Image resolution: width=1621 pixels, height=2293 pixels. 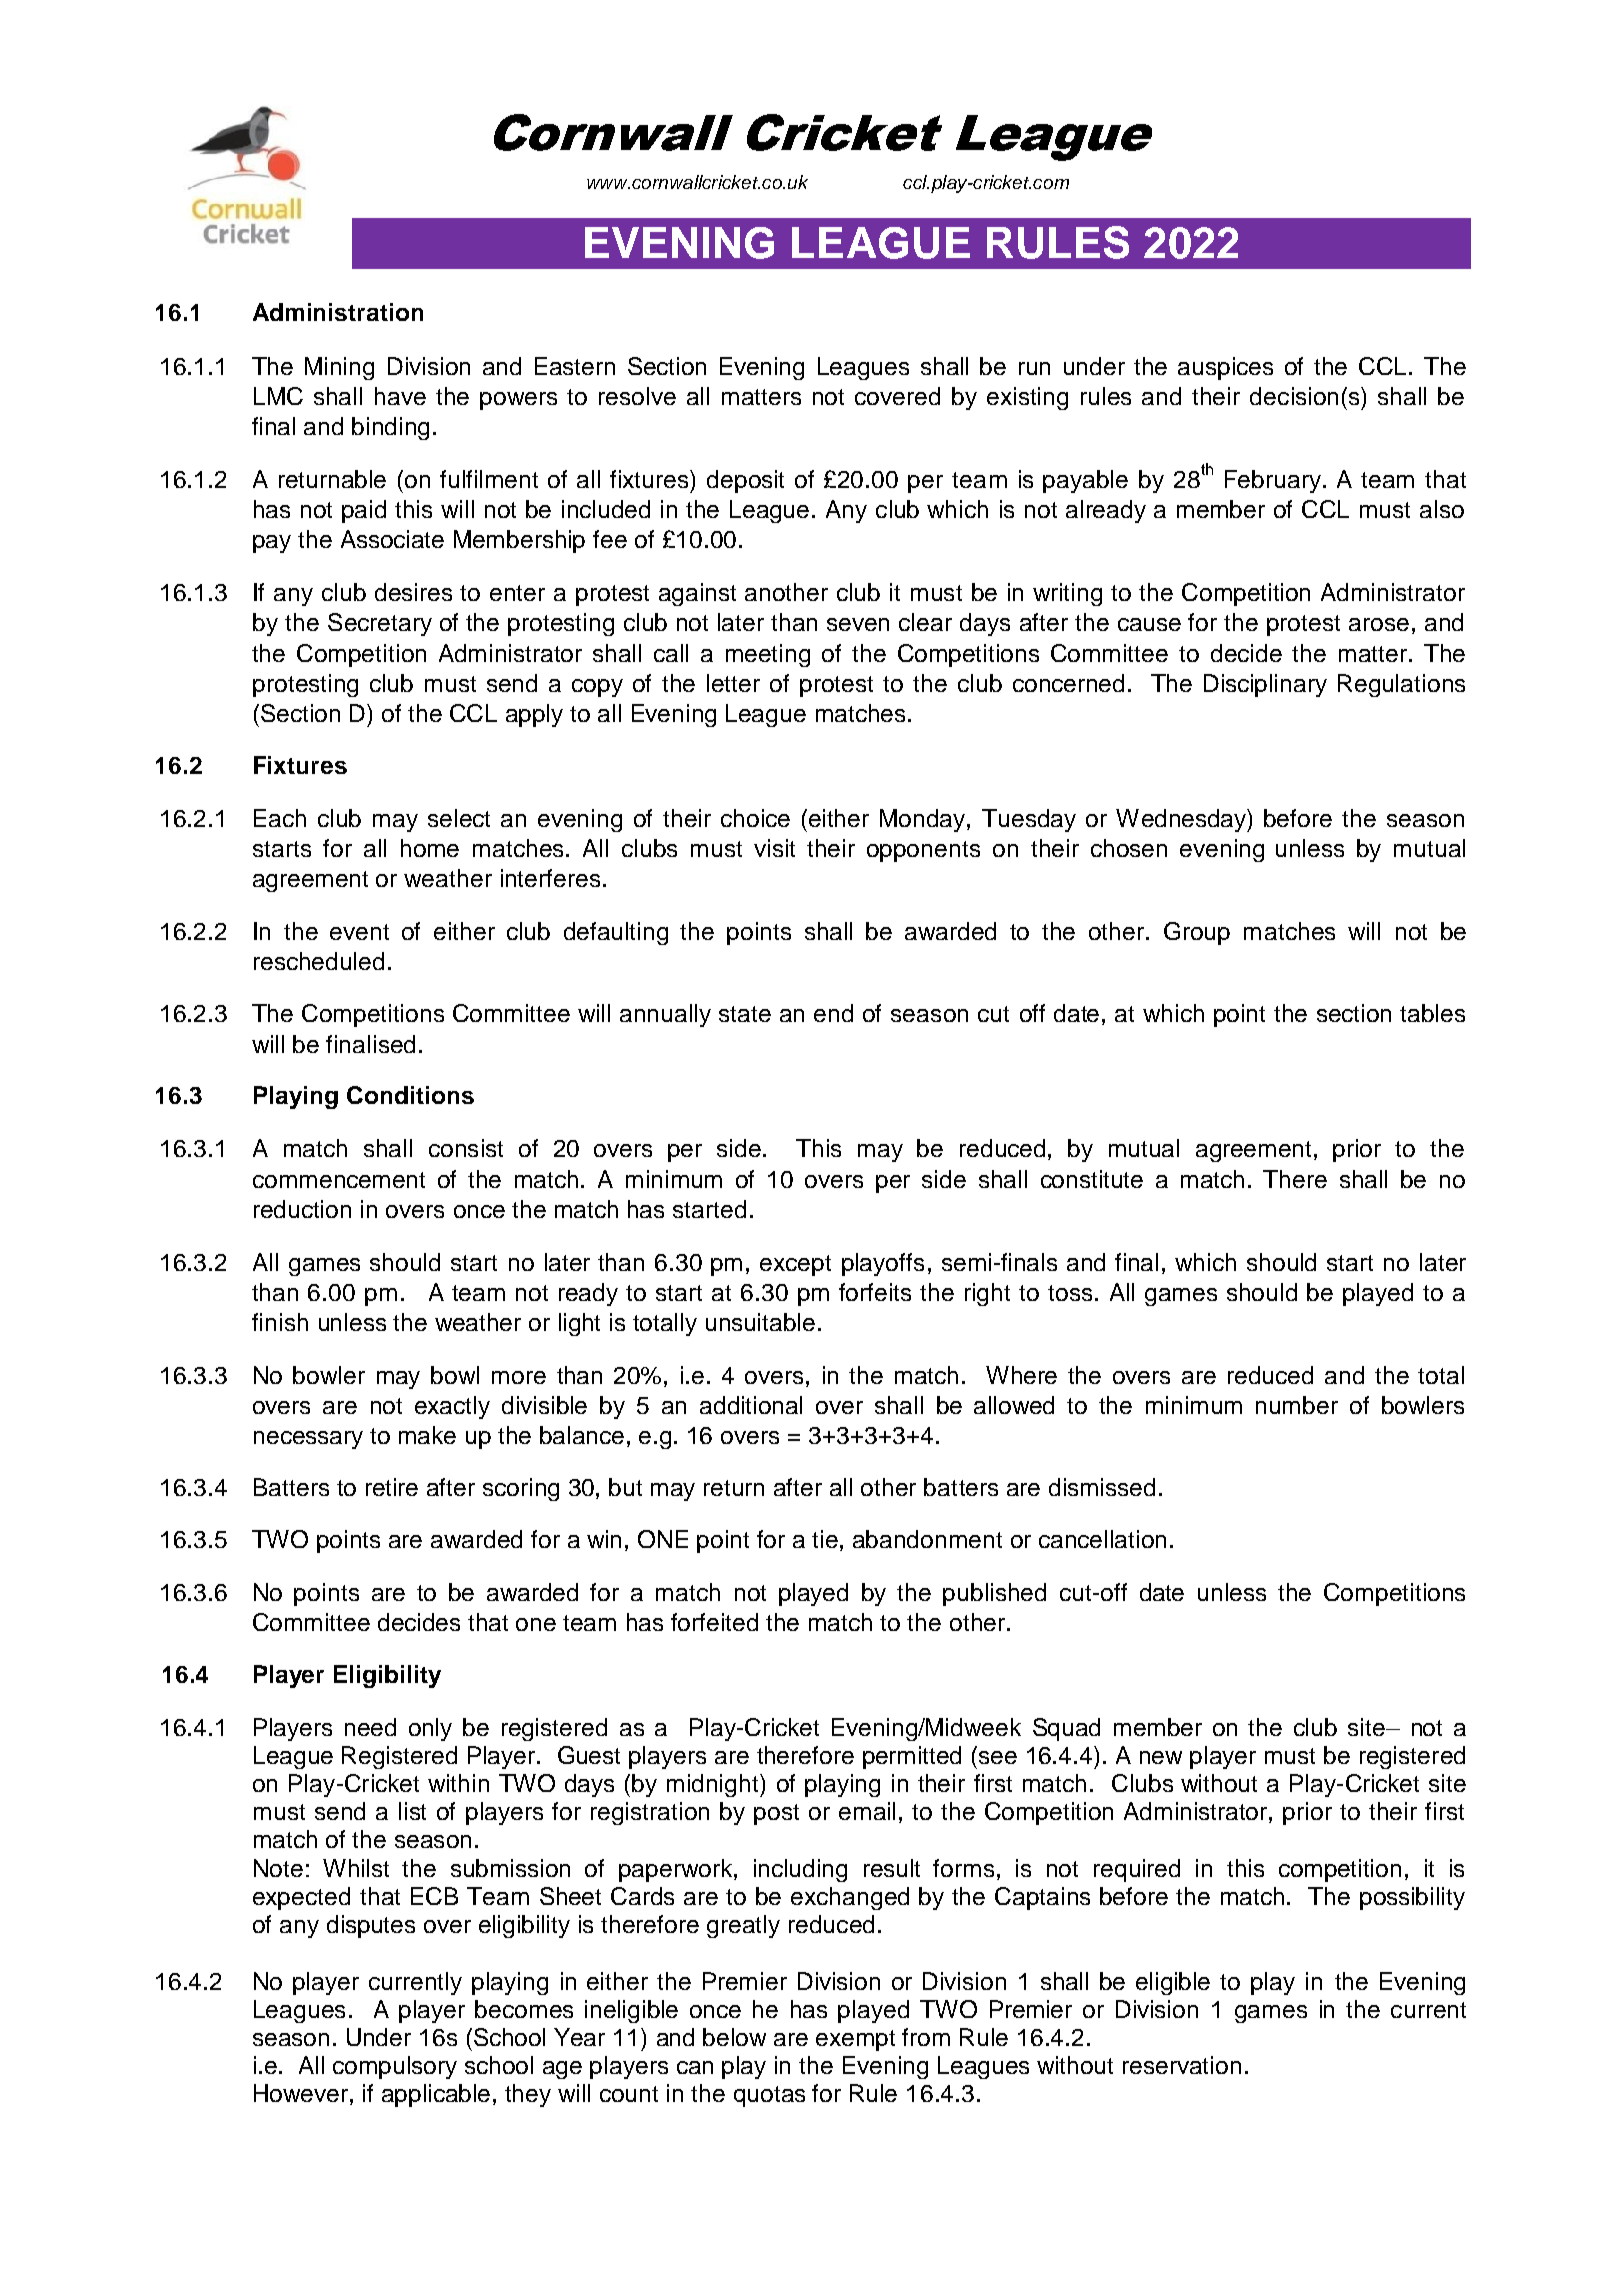 What do you see at coordinates (410, 1095) in the screenshot?
I see `Conditions` at bounding box center [410, 1095].
